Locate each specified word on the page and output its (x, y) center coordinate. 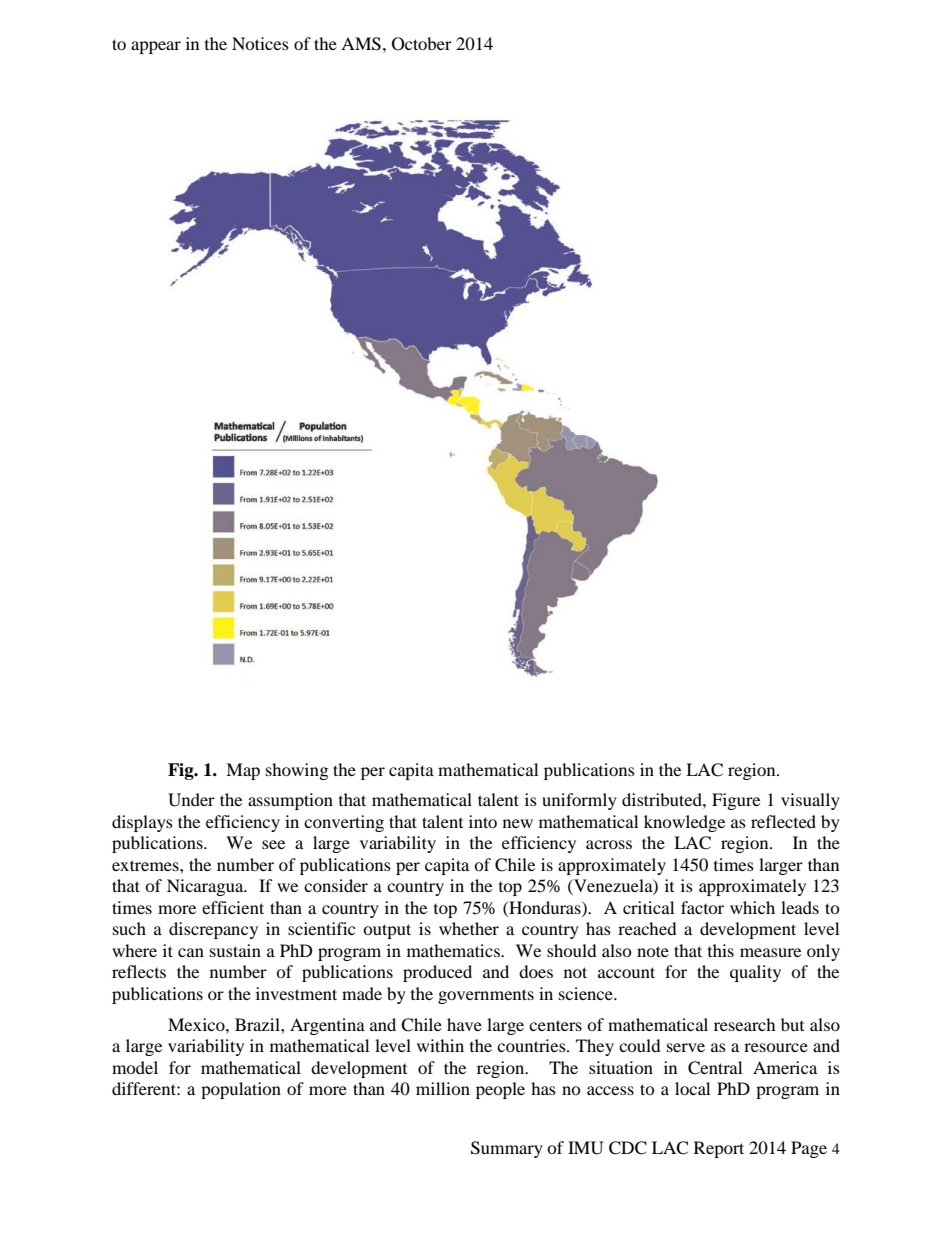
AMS (361, 44)
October (422, 44)
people (500, 1090)
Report (719, 1149)
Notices (260, 43)
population (241, 1090)
